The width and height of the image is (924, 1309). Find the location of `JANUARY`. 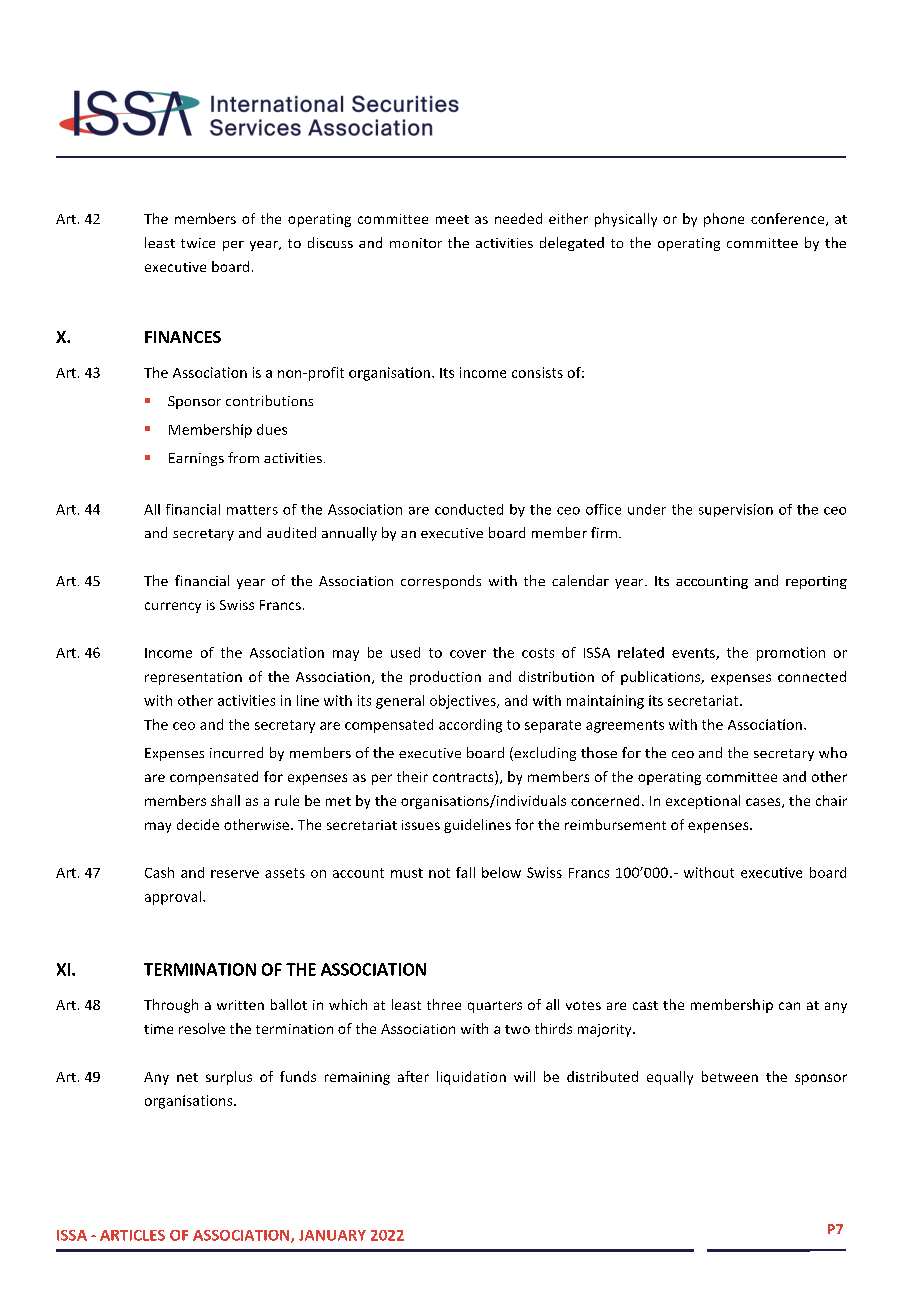

JANUARY is located at coordinates (332, 1235).
